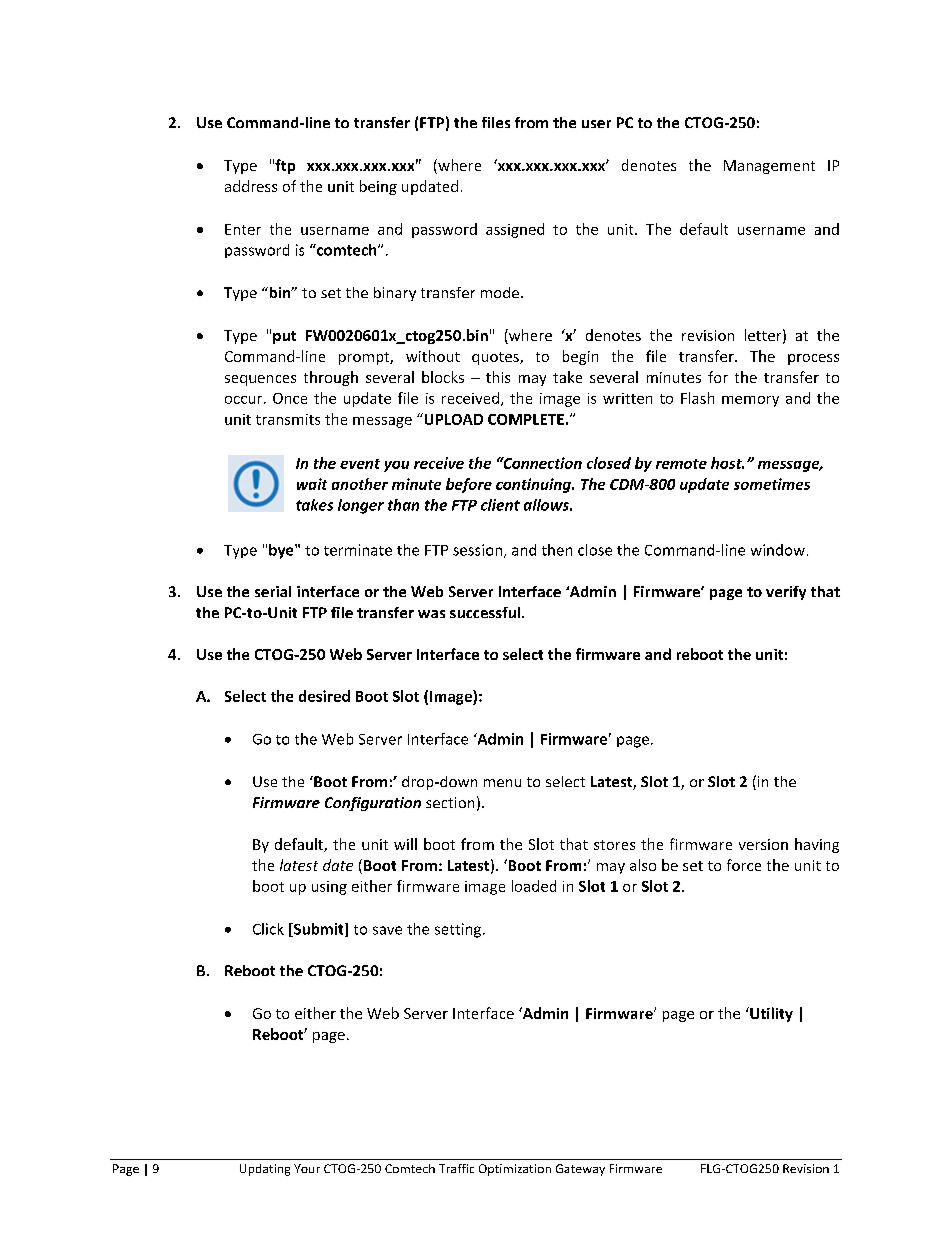  What do you see at coordinates (312, 484) in the screenshot?
I see `wait` at bounding box center [312, 484].
